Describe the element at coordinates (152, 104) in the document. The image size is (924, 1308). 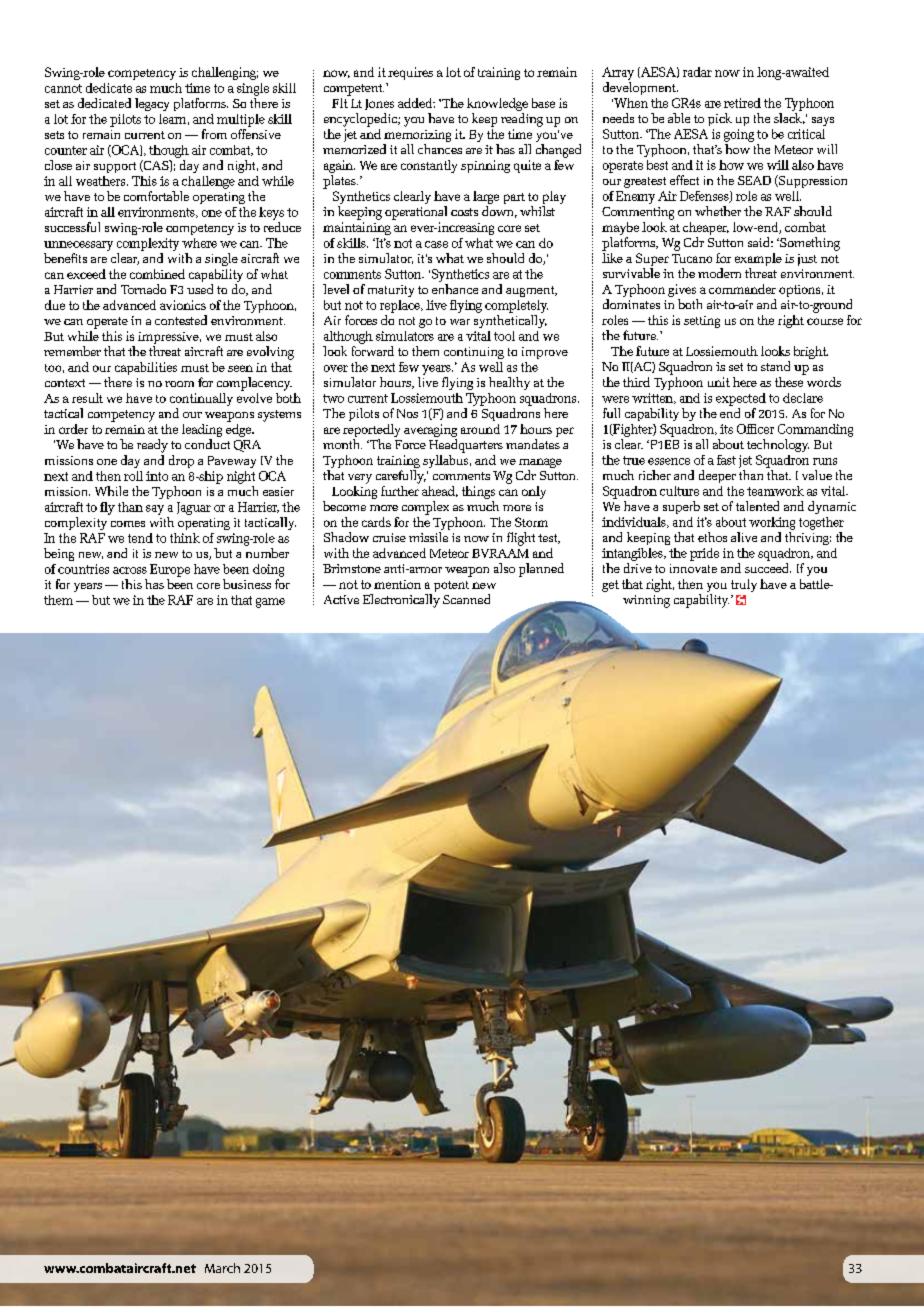
I see `legacy` at that location.
